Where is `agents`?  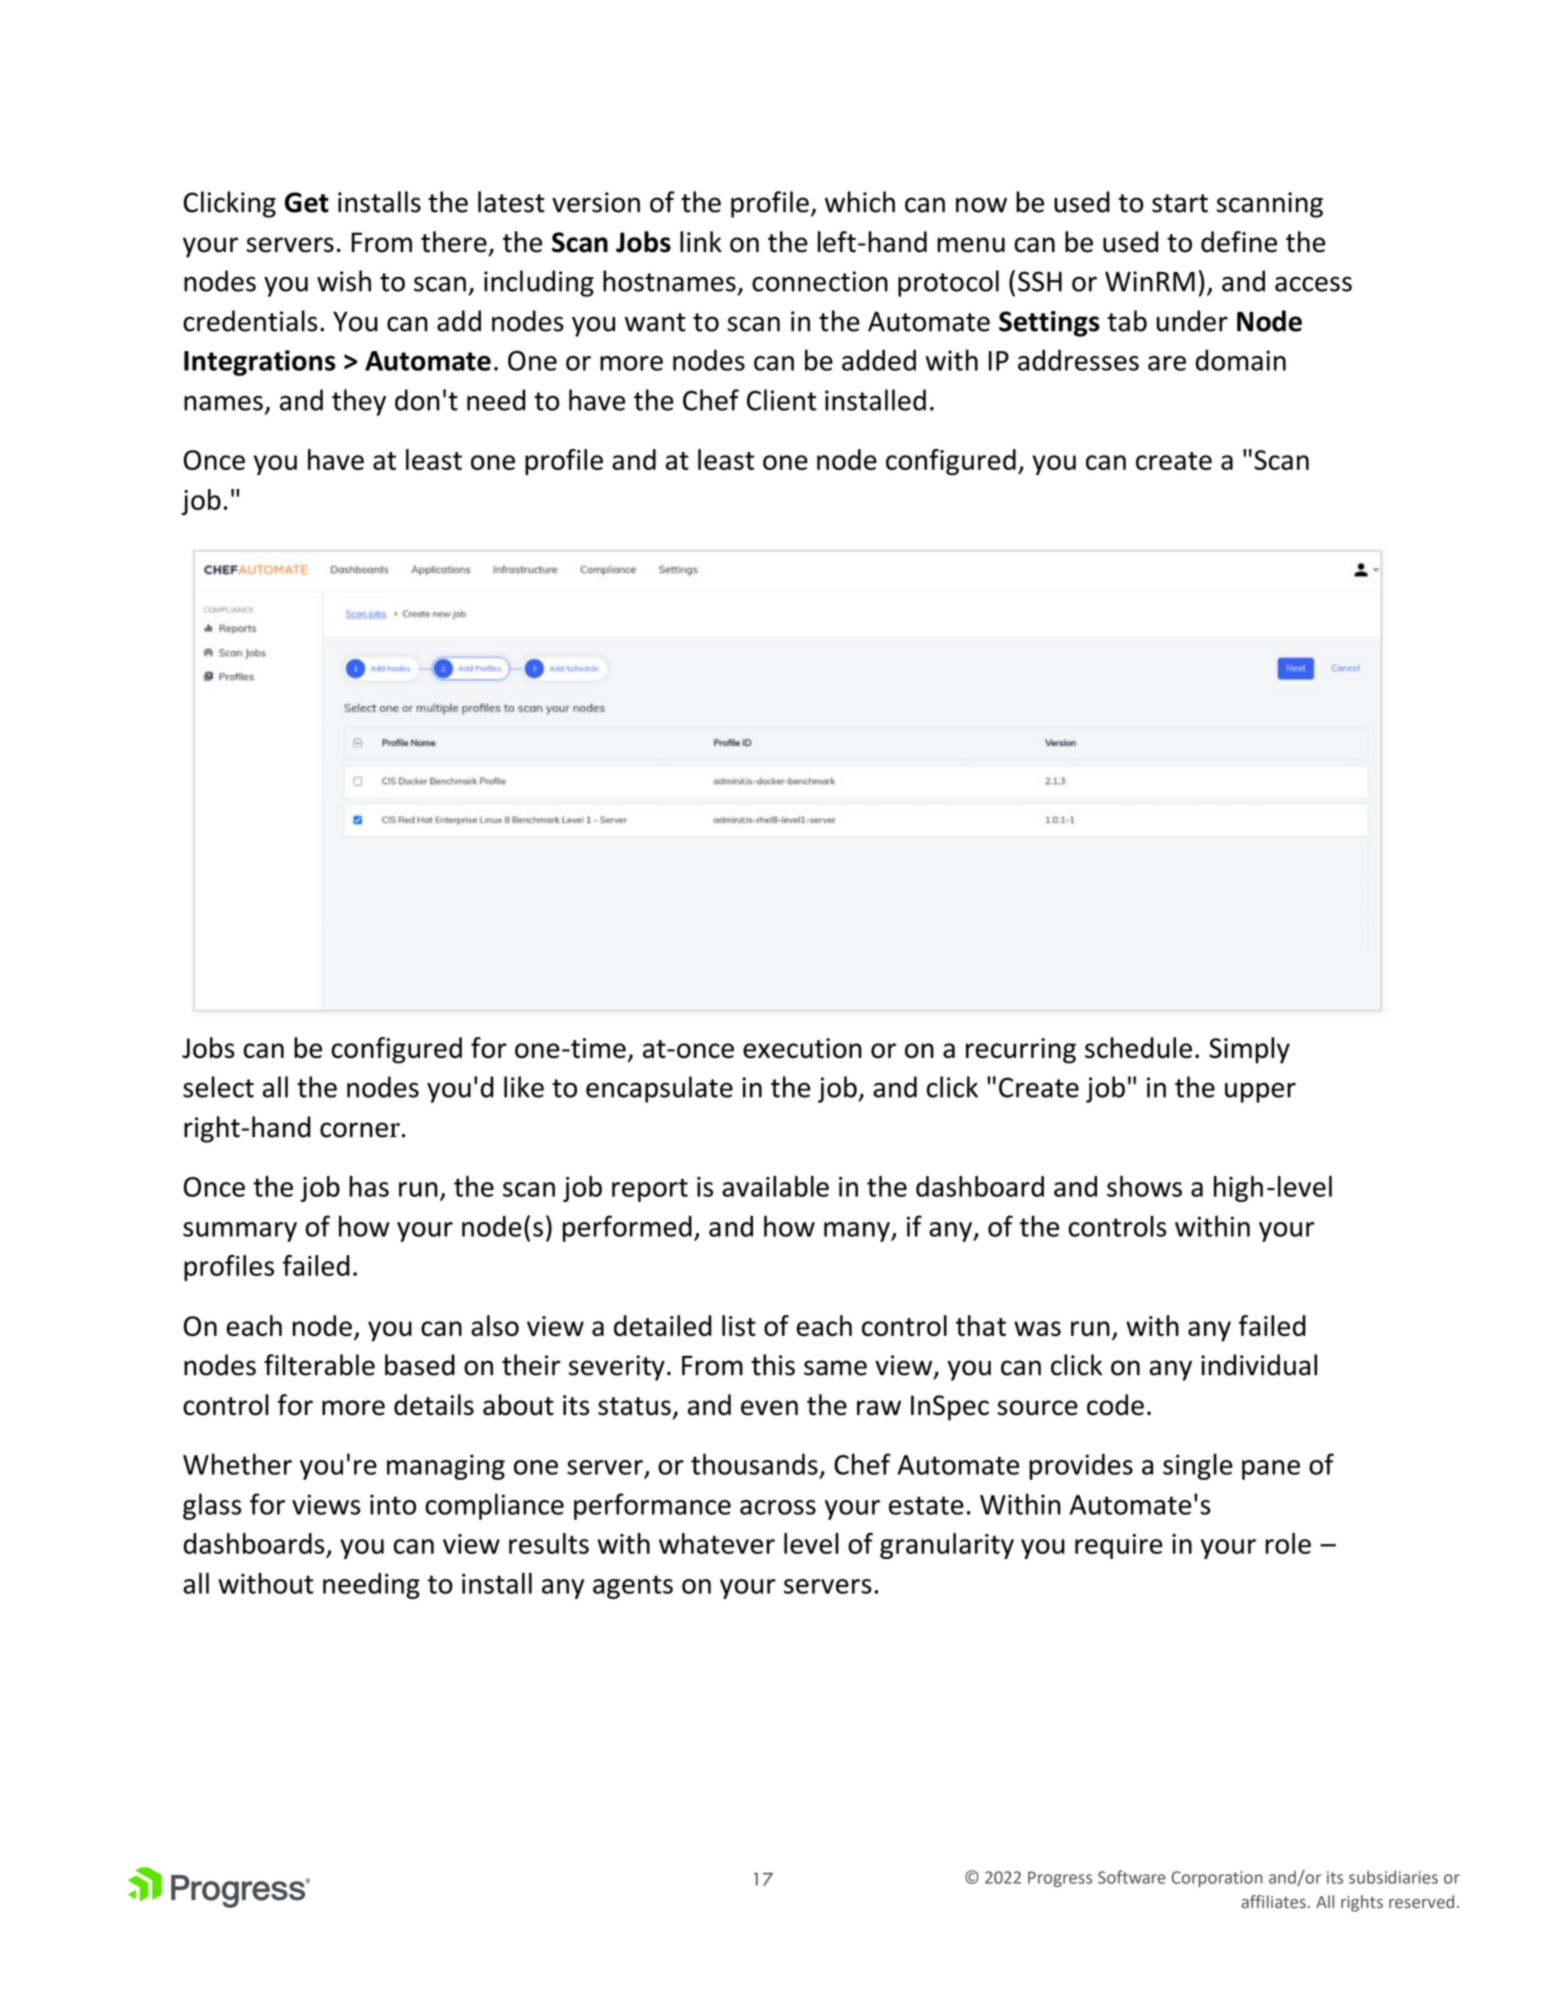
agents is located at coordinates (633, 1587).
